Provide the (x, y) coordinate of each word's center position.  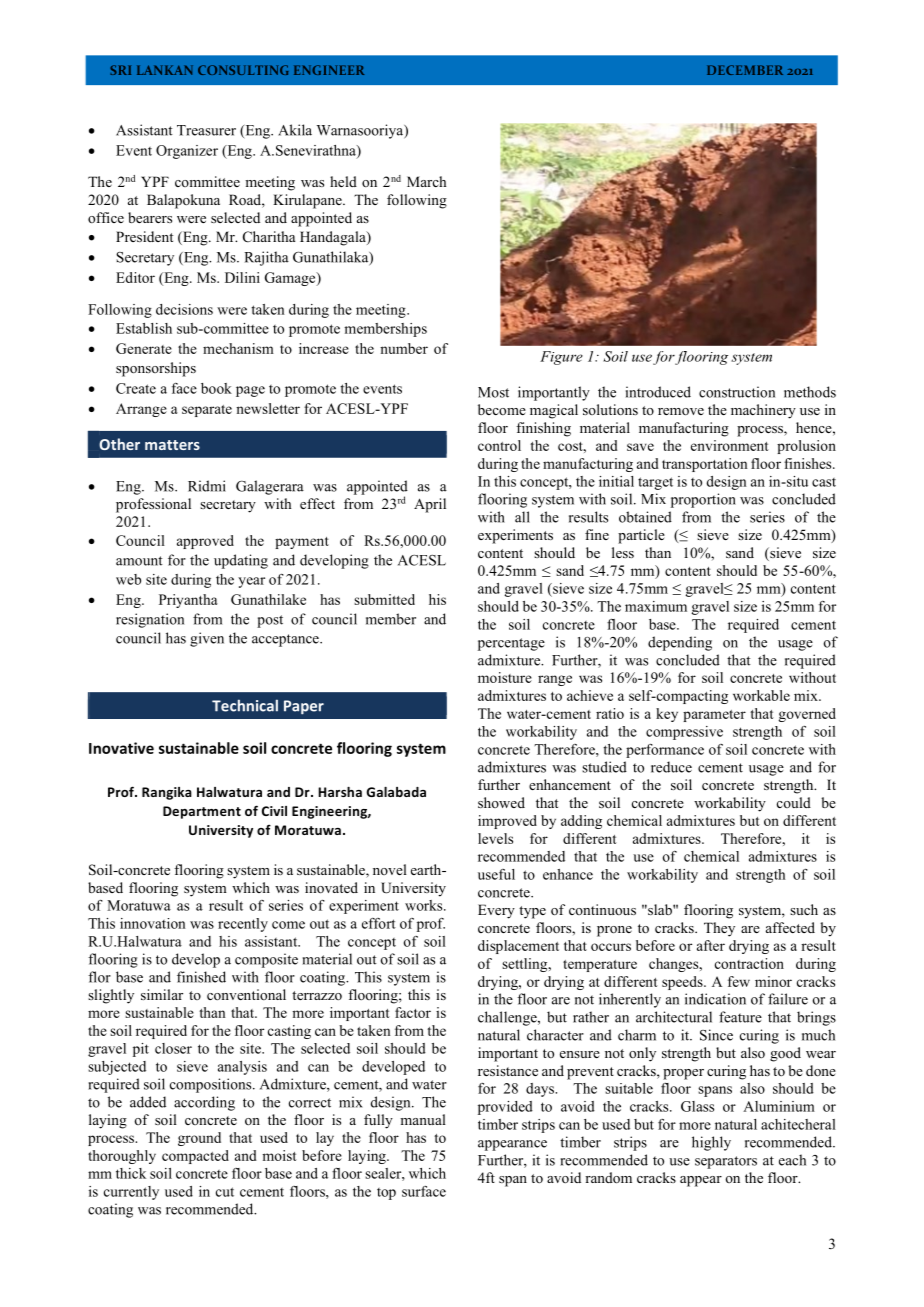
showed (501, 802)
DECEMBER (745, 70)
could (794, 802)
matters (172, 445)
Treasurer (206, 130)
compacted (195, 1157)
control (499, 445)
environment (730, 445)
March (426, 181)
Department (202, 812)
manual (423, 1119)
